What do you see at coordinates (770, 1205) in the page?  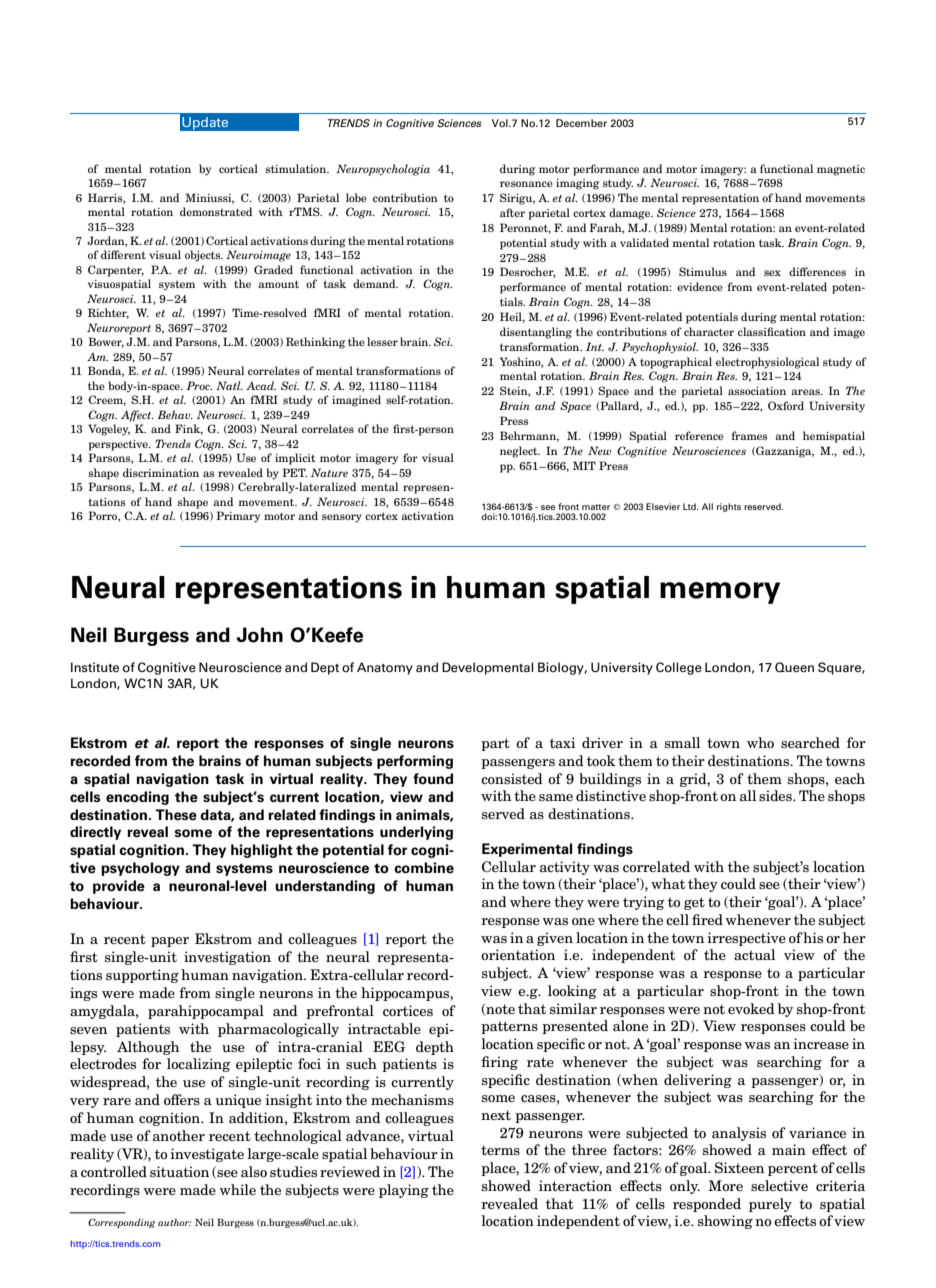 I see `purely` at bounding box center [770, 1205].
